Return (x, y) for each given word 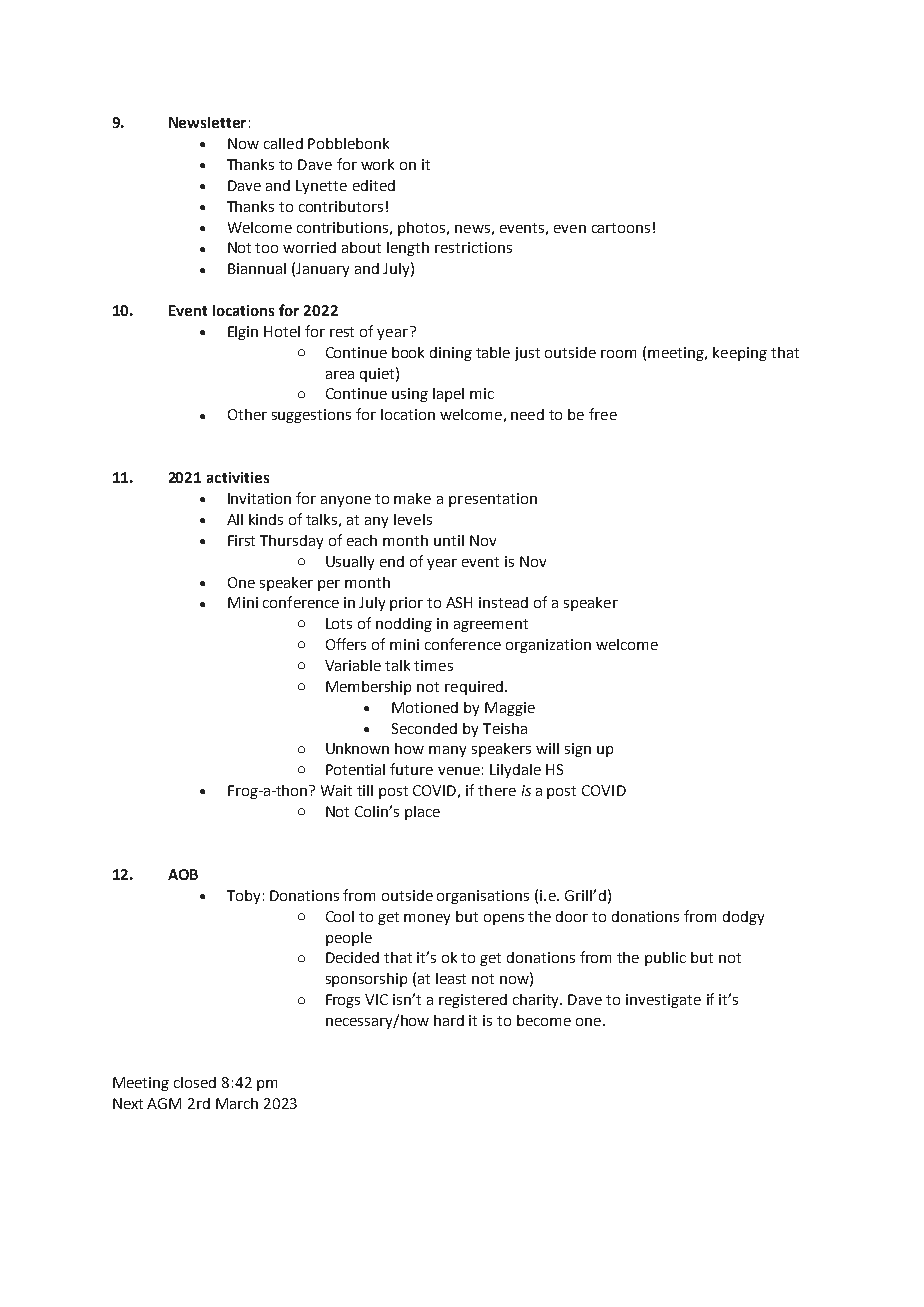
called (283, 143)
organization (548, 646)
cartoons (621, 228)
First (241, 540)
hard (449, 1020)
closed (195, 1082)
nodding (404, 625)
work (377, 164)
